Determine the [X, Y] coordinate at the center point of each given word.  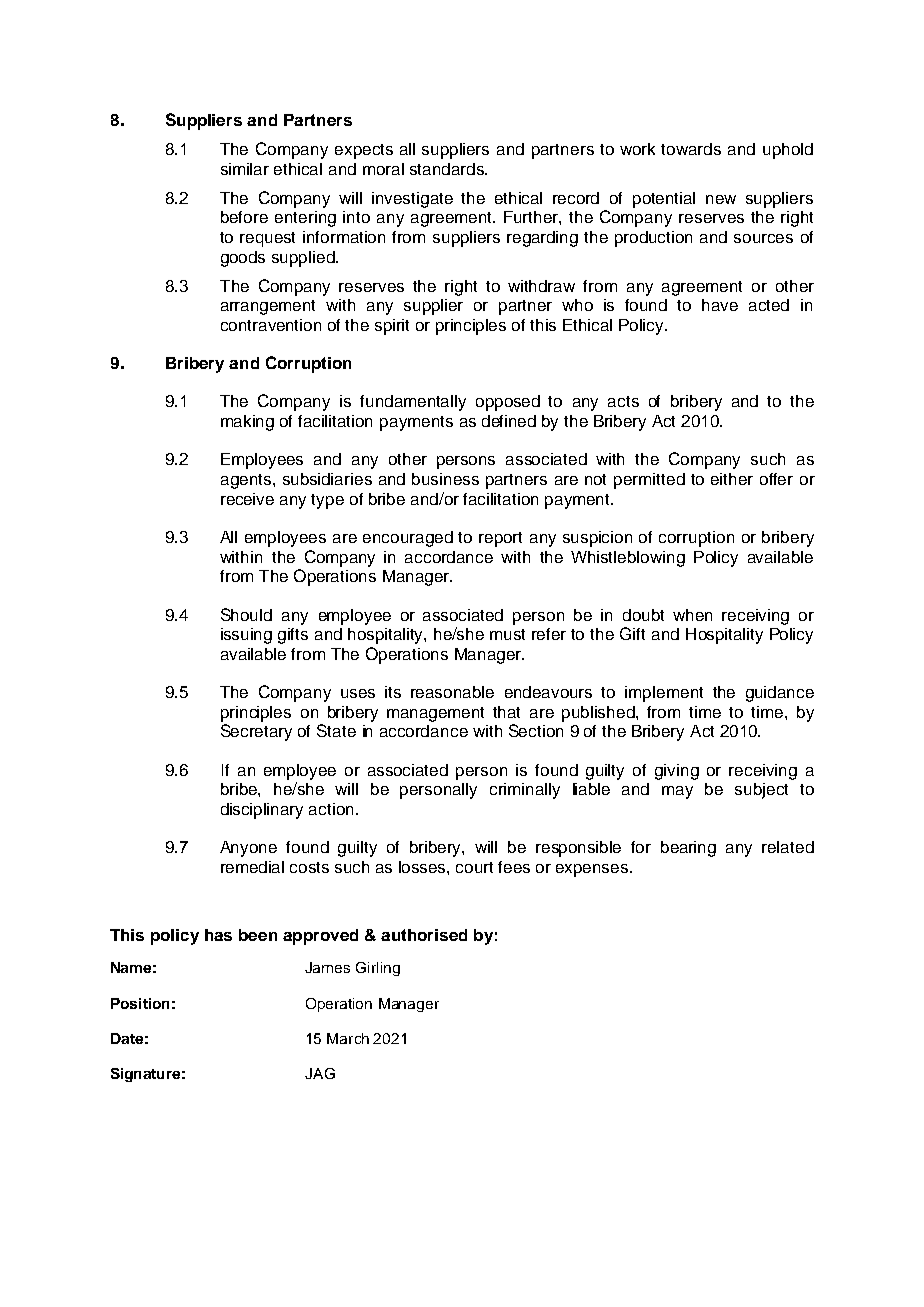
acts [623, 401]
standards [448, 169]
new [721, 199]
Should [246, 614]
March [348, 1038]
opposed [508, 403]
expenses [593, 870]
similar [245, 169]
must [507, 634]
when [692, 615]
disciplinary [262, 811]
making [247, 423]
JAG [320, 1073]
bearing [688, 849]
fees [514, 867]
